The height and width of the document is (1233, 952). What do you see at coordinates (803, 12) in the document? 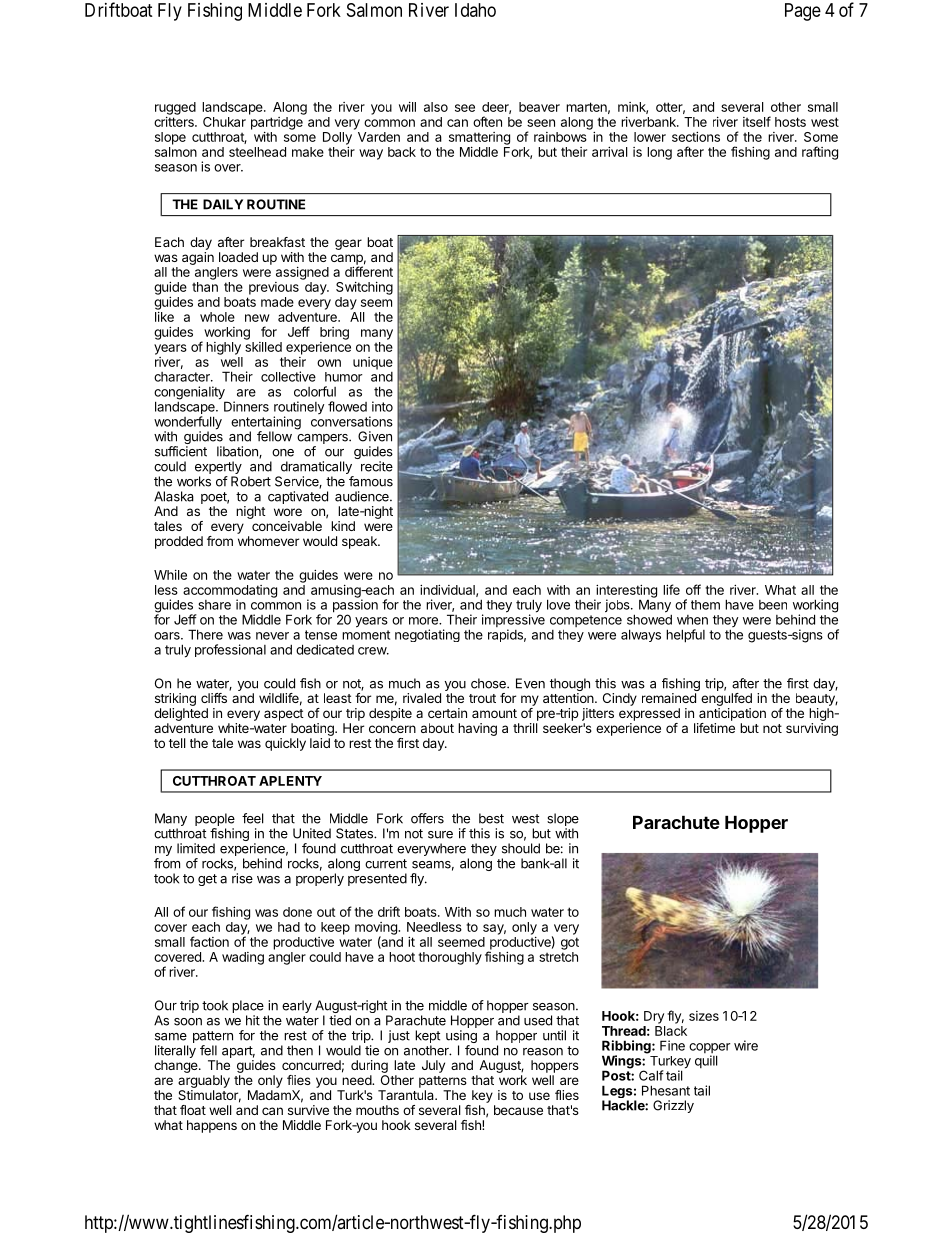
I see `Page` at bounding box center [803, 12].
